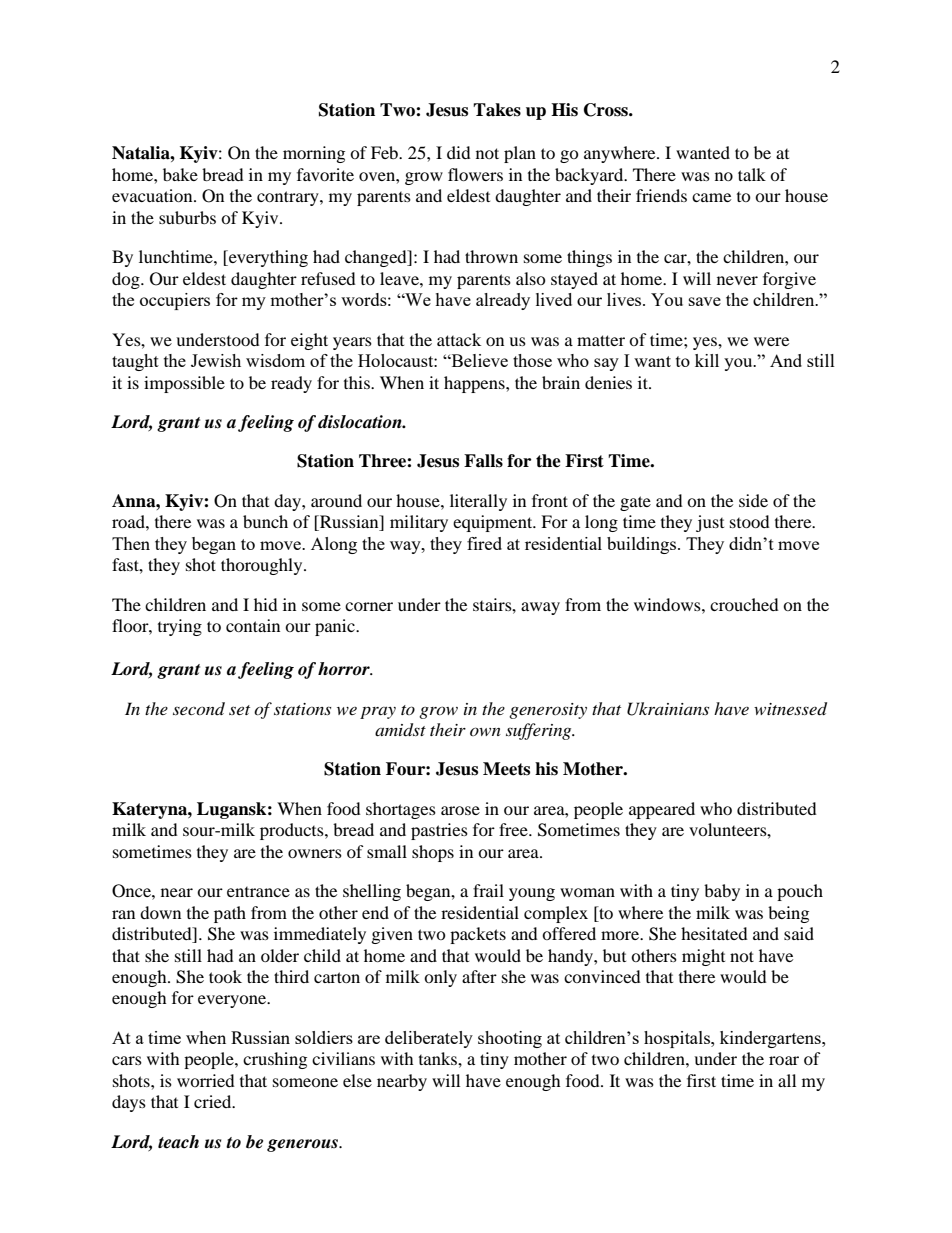 The image size is (952, 1233). I want to click on roar, so click(784, 1060).
